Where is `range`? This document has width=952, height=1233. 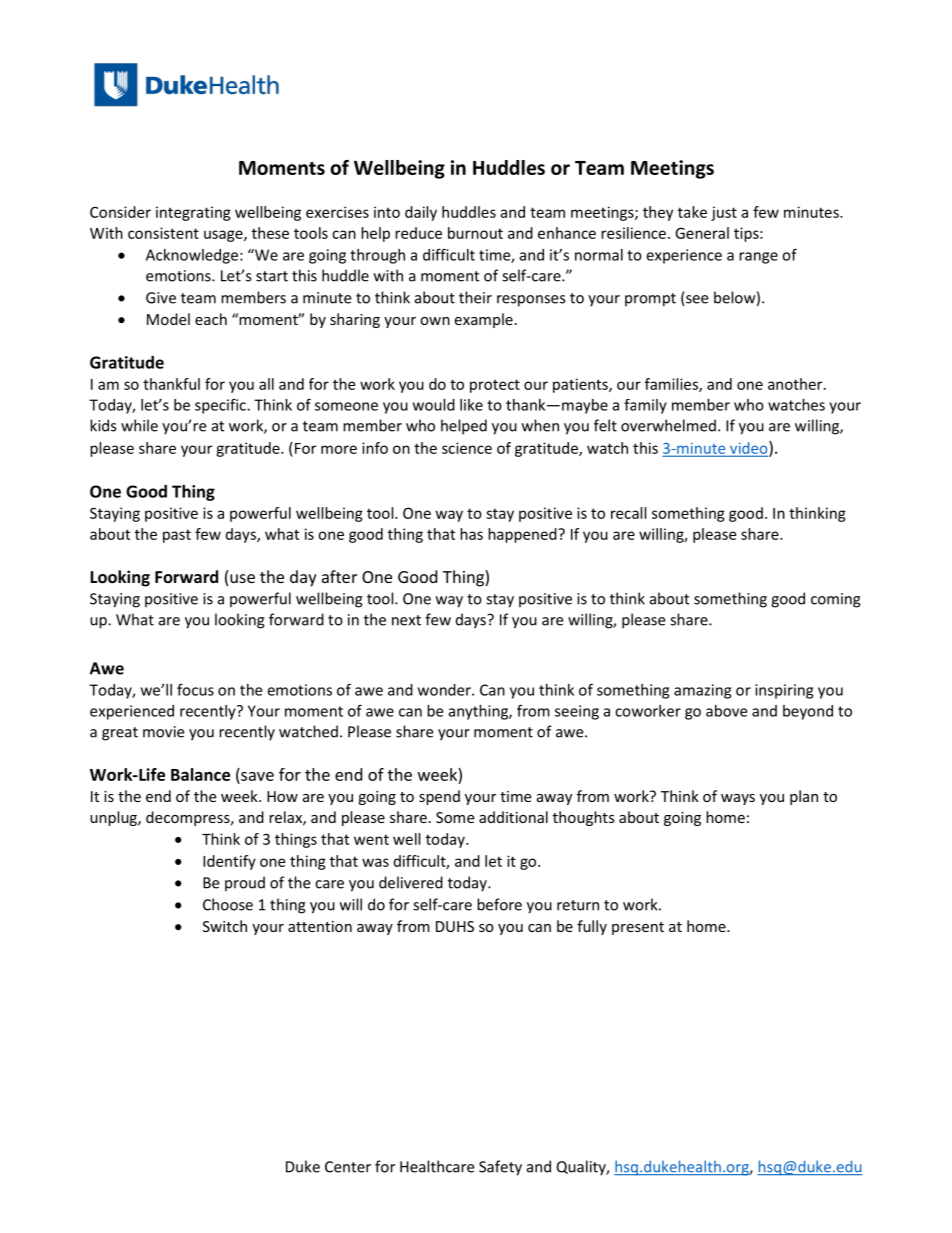
range is located at coordinates (758, 258).
